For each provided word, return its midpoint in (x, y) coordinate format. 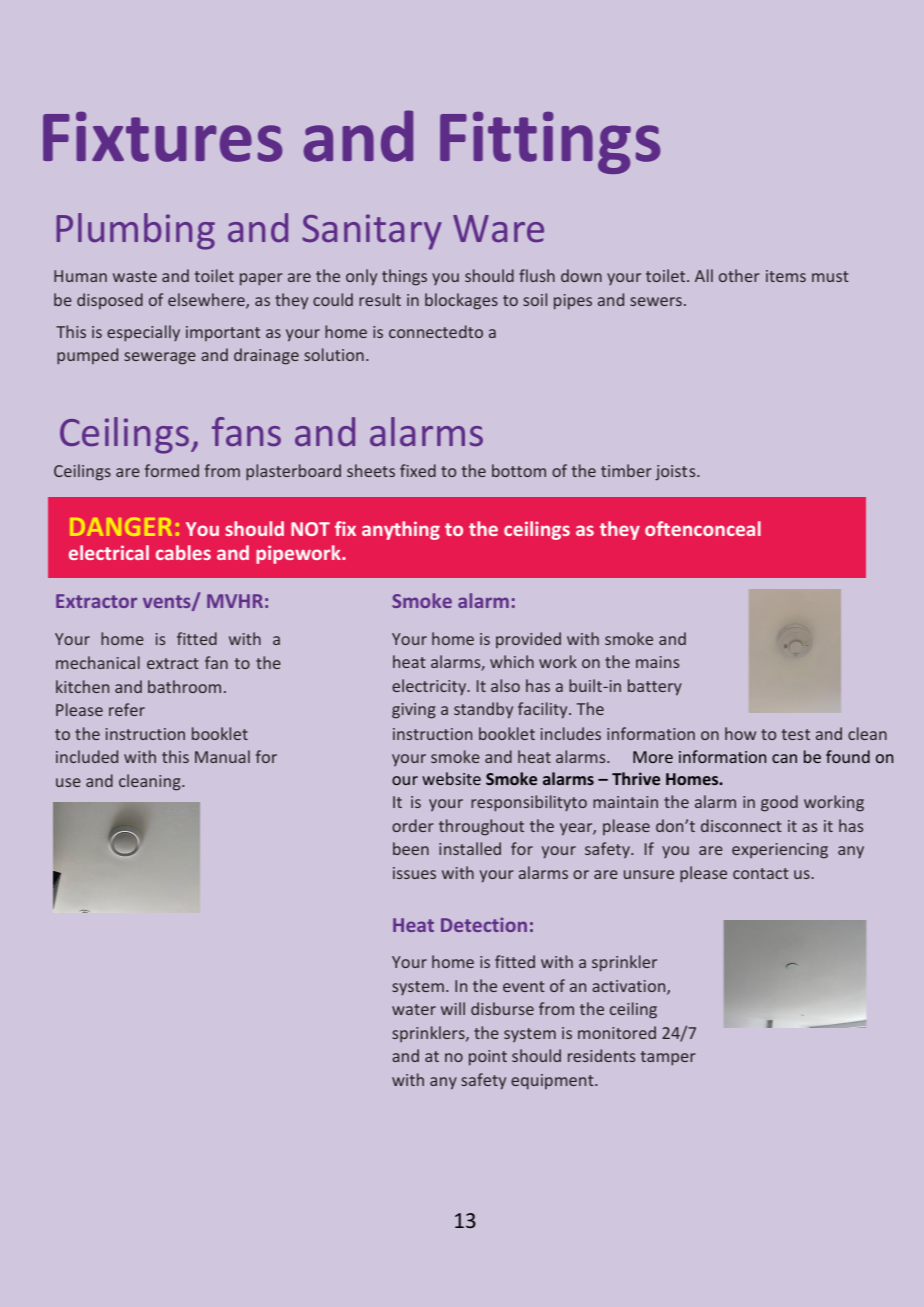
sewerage (160, 358)
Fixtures (162, 137)
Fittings (550, 143)
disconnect (741, 825)
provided (528, 640)
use (68, 782)
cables (183, 552)
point (488, 1058)
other (739, 275)
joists (676, 473)
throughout (481, 827)
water (414, 1009)
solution (334, 354)
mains (657, 662)
